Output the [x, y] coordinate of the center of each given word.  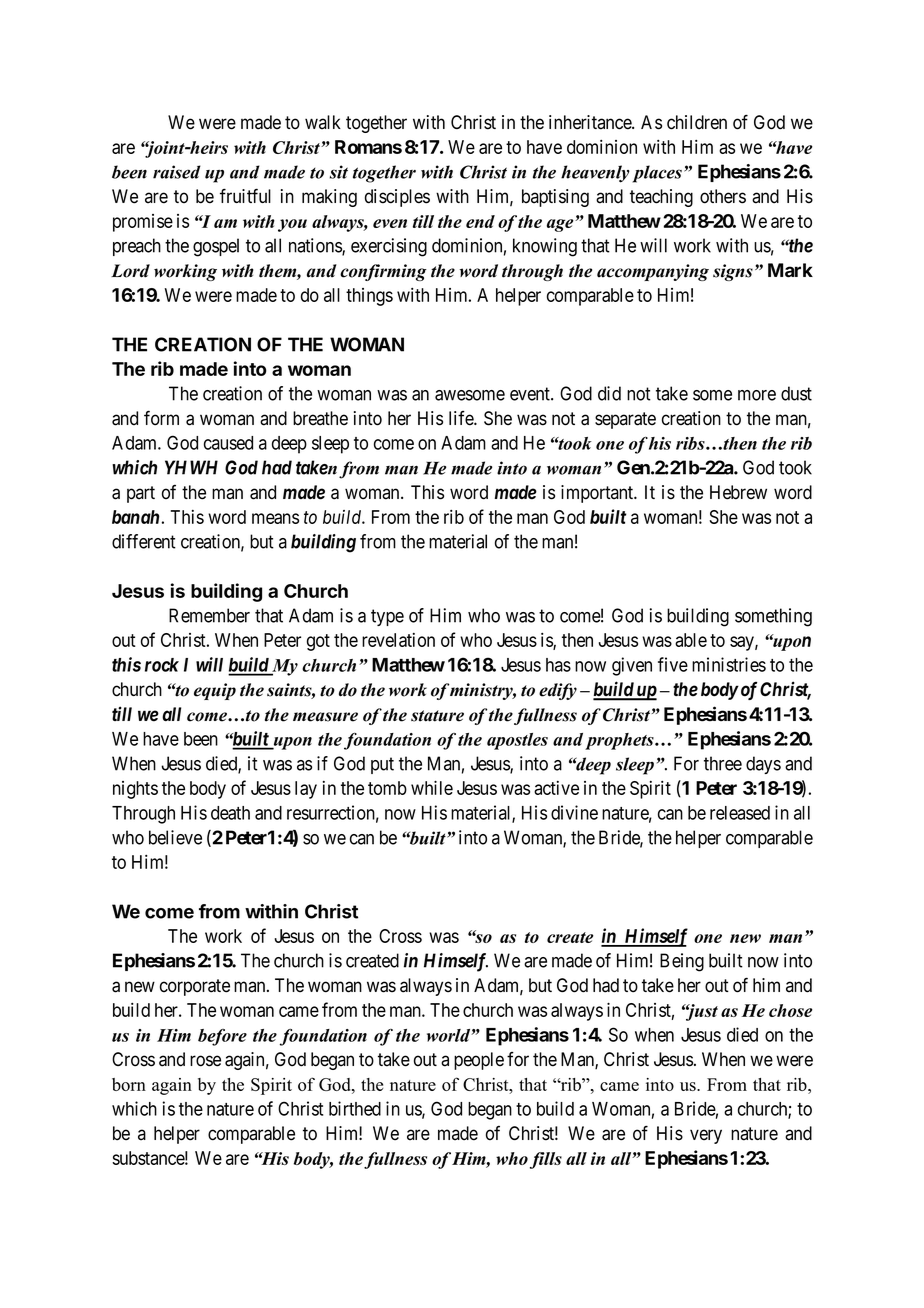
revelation [398, 640]
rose [205, 1061]
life [462, 418]
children [697, 122]
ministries [729, 664]
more [757, 395]
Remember [209, 615]
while [432, 787]
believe [175, 837]
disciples [397, 198]
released [740, 813]
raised [177, 172]
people [479, 1061]
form [161, 418]
